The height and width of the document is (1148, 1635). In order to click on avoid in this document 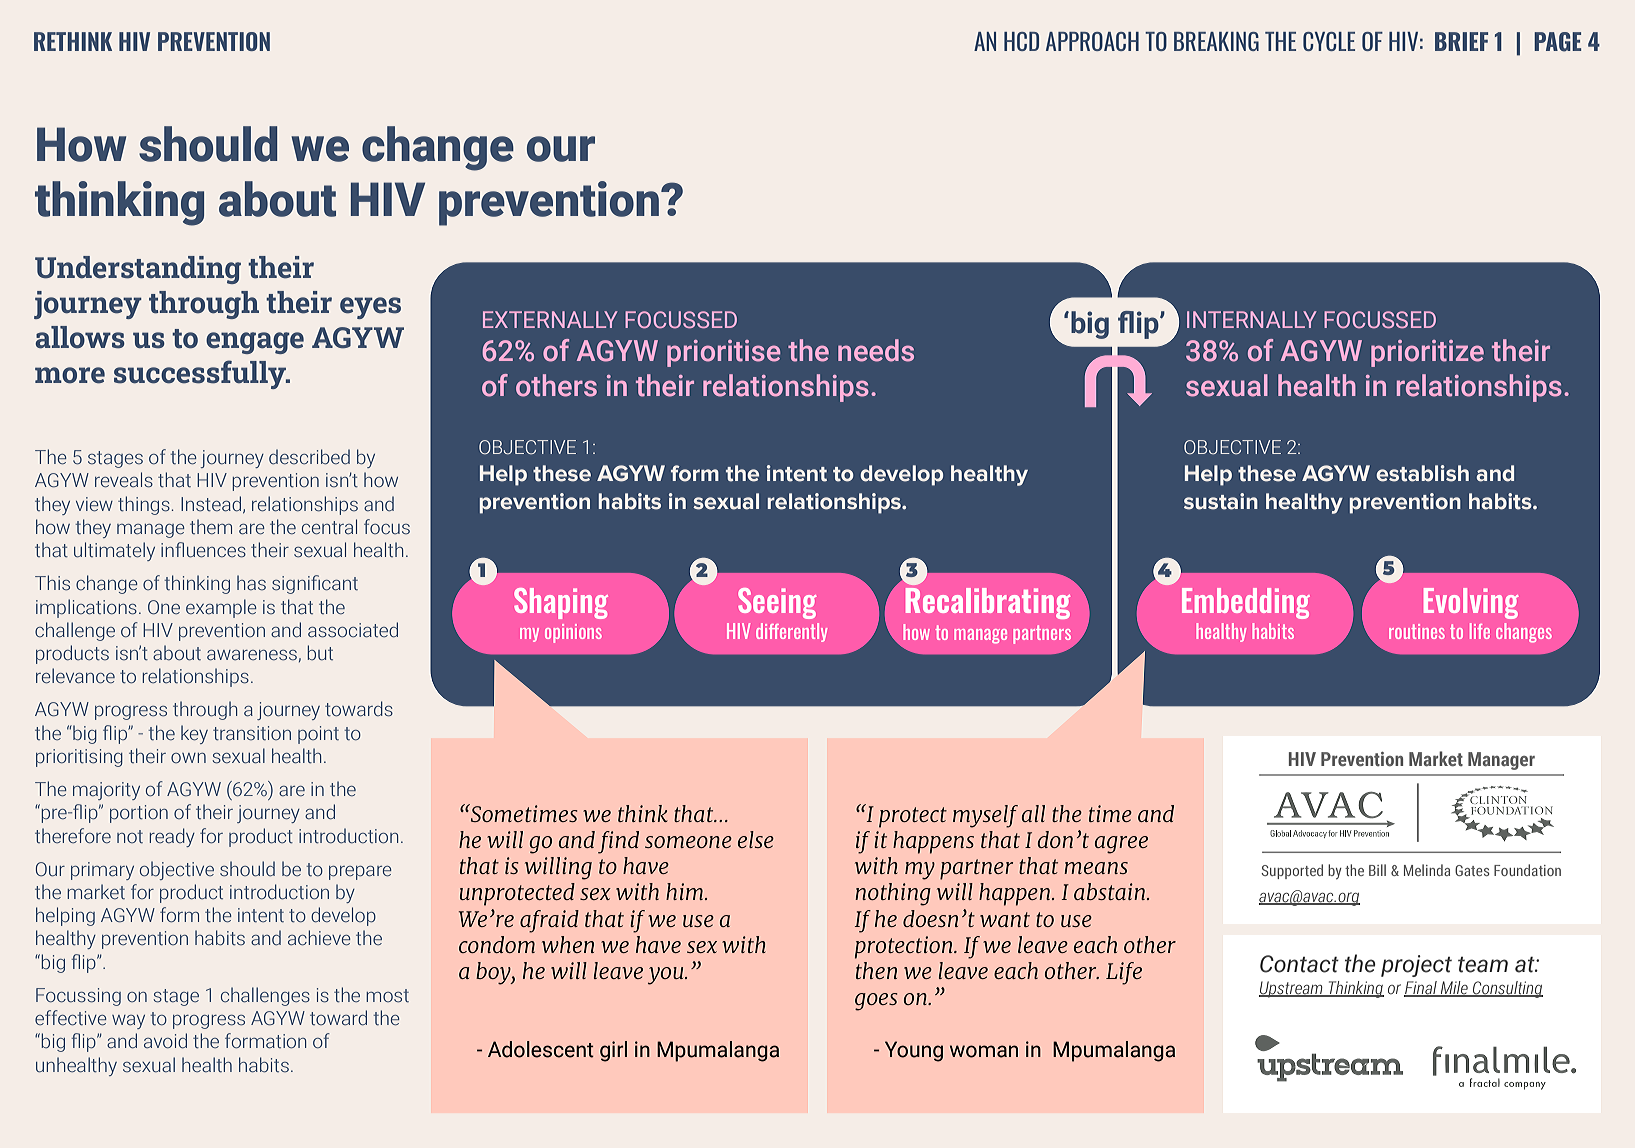, I will do `click(165, 1040)`.
